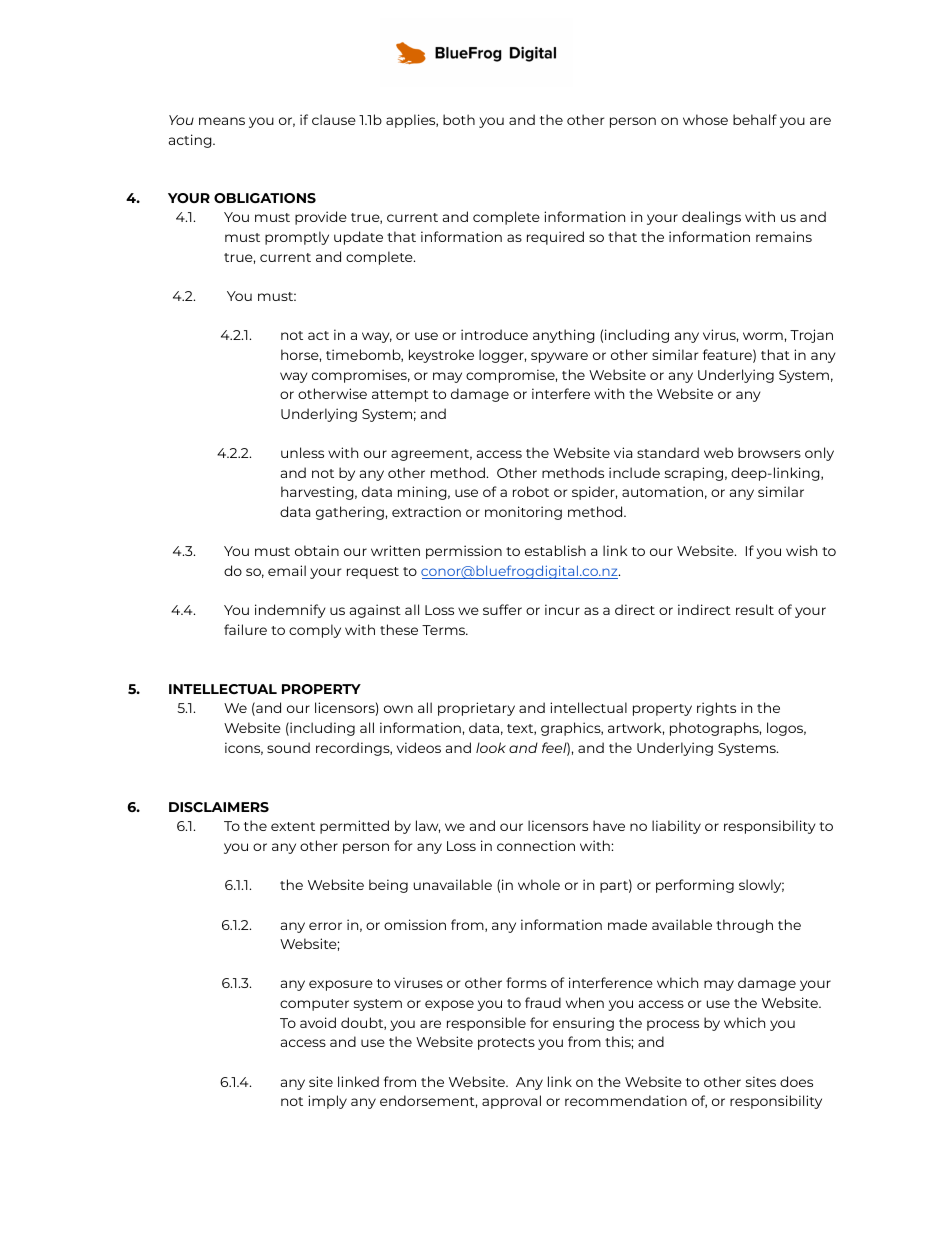 This screenshot has width=952, height=1233. Describe the element at coordinates (327, 1102) in the screenshot. I see `imply` at that location.
